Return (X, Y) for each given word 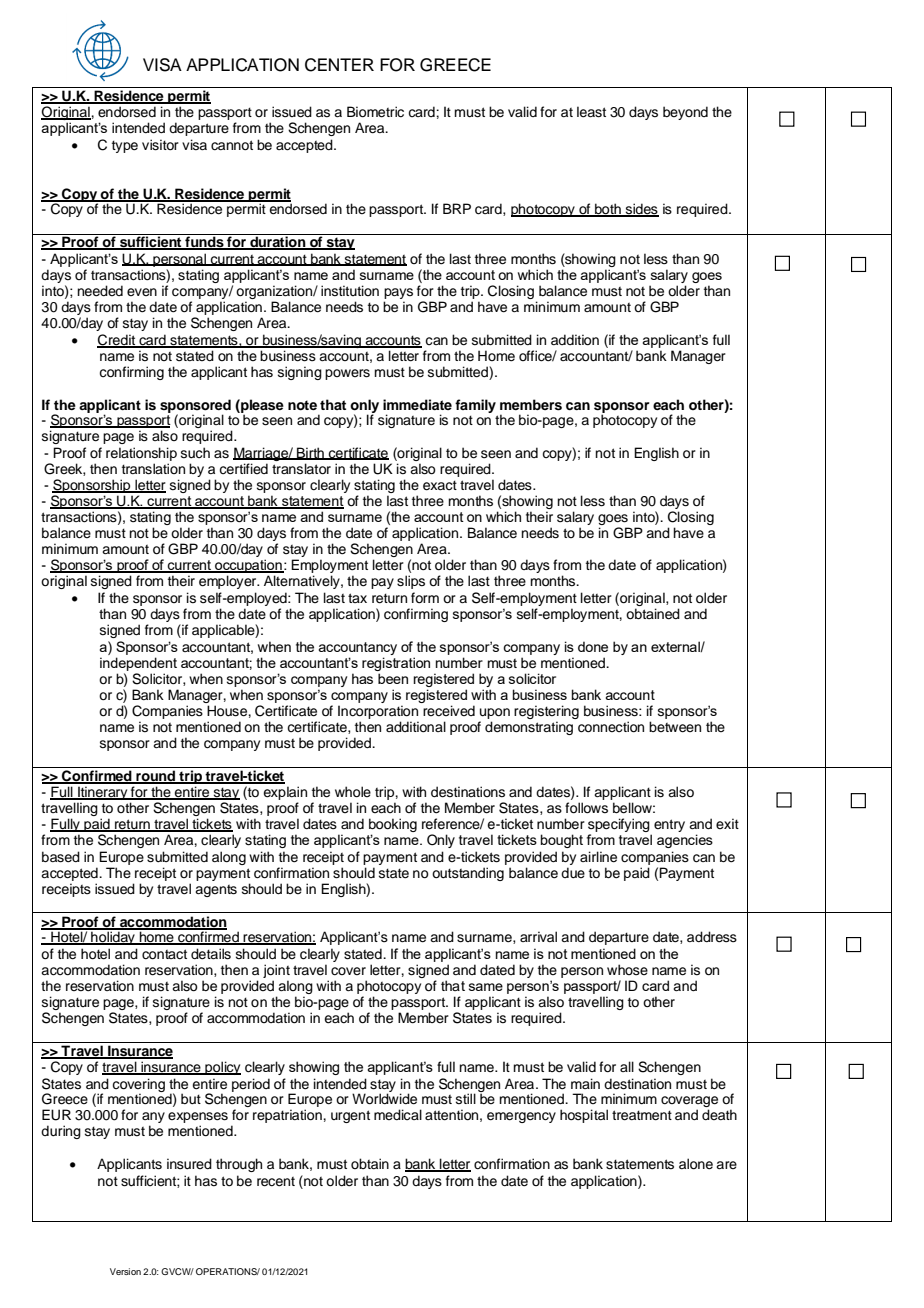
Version (125, 1271)
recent (276, 1182)
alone (696, 1164)
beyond (685, 113)
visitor (160, 145)
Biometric (375, 112)
